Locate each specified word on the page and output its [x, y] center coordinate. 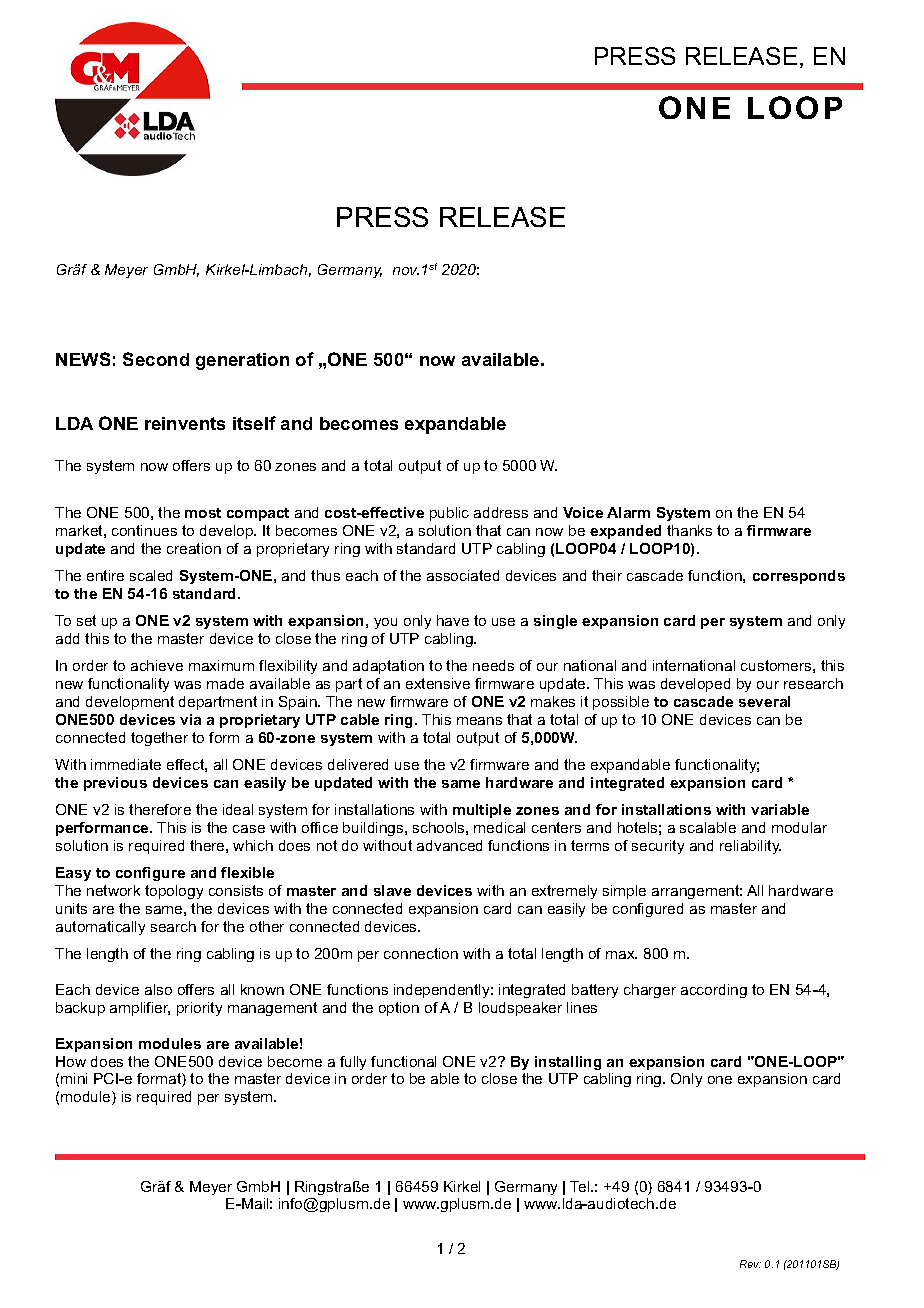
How [71, 1061]
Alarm [628, 512]
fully [353, 1063]
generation [242, 361]
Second [156, 359]
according [714, 991]
